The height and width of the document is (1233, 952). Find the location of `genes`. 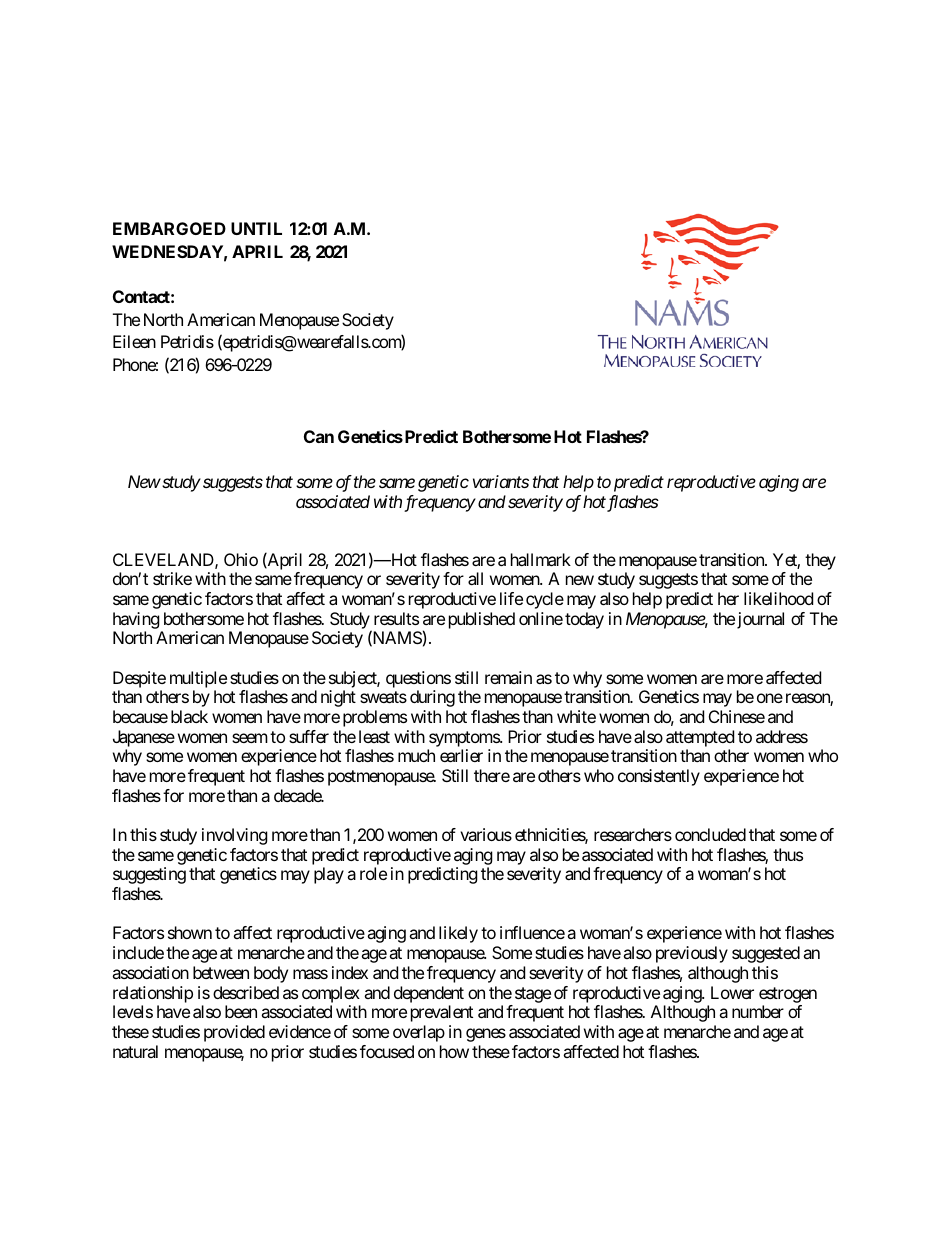

genes is located at coordinates (486, 1035).
